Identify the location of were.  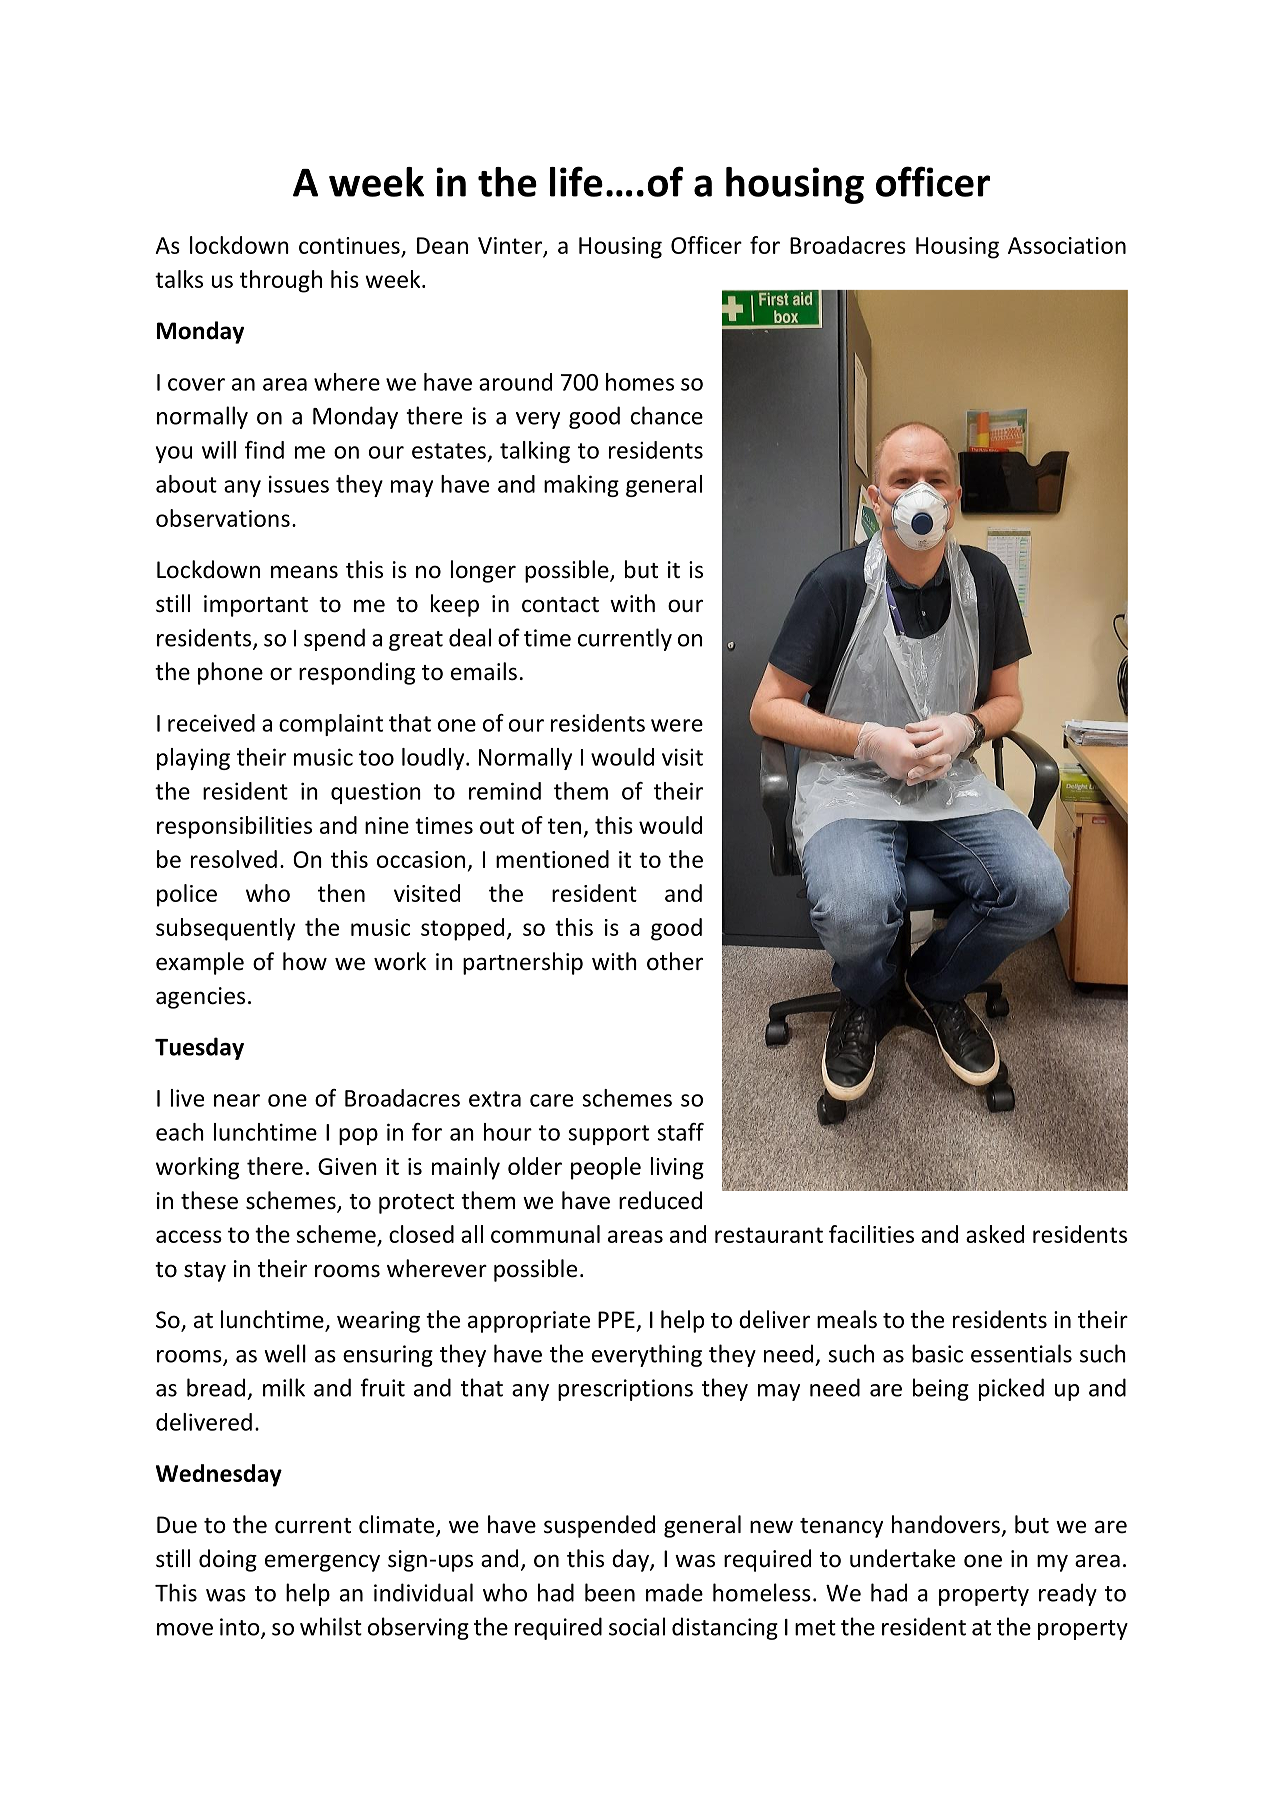
(677, 725).
